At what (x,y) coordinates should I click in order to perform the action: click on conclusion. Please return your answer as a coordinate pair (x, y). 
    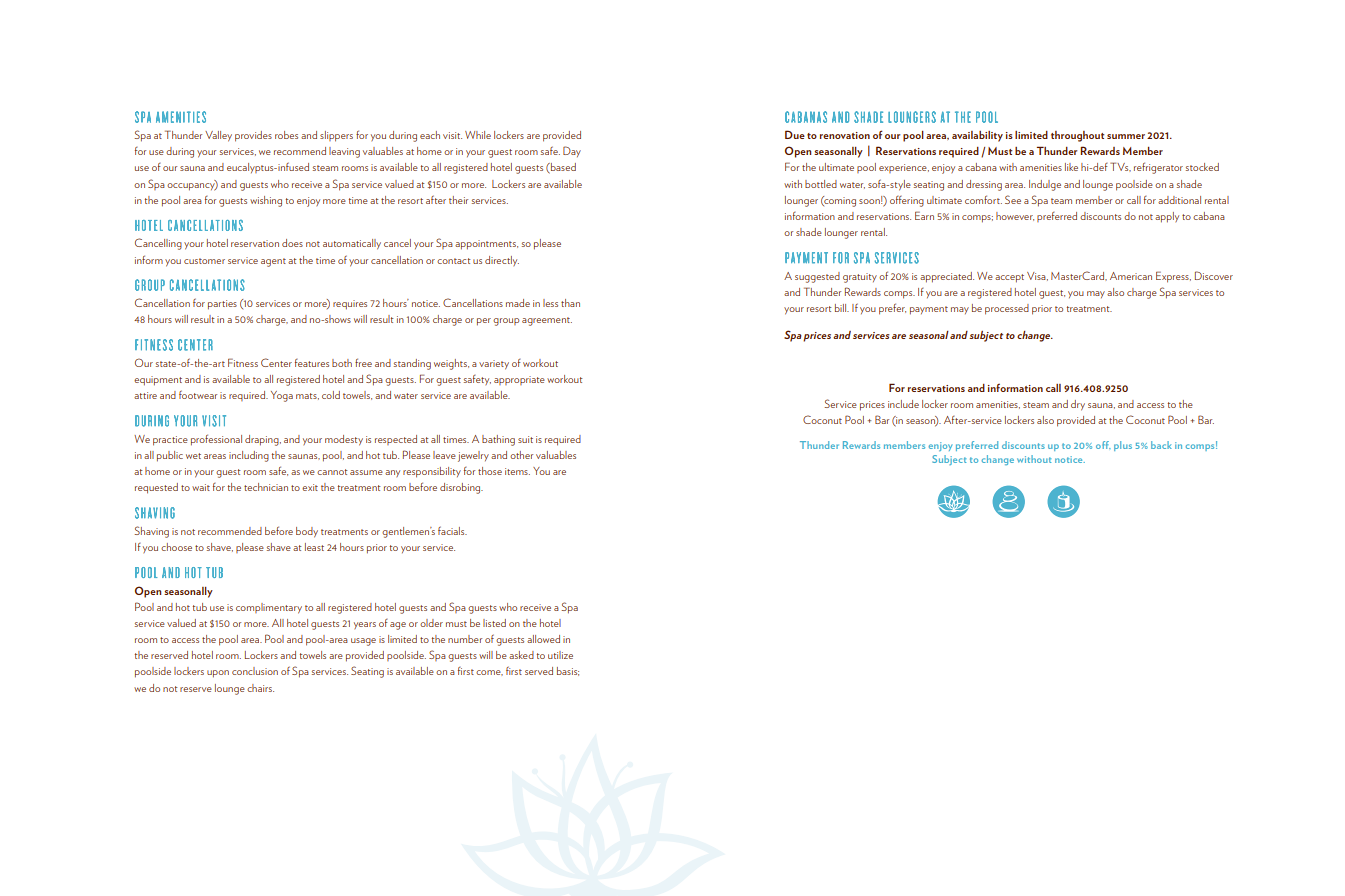
    Looking at the image, I should click on (255, 671).
